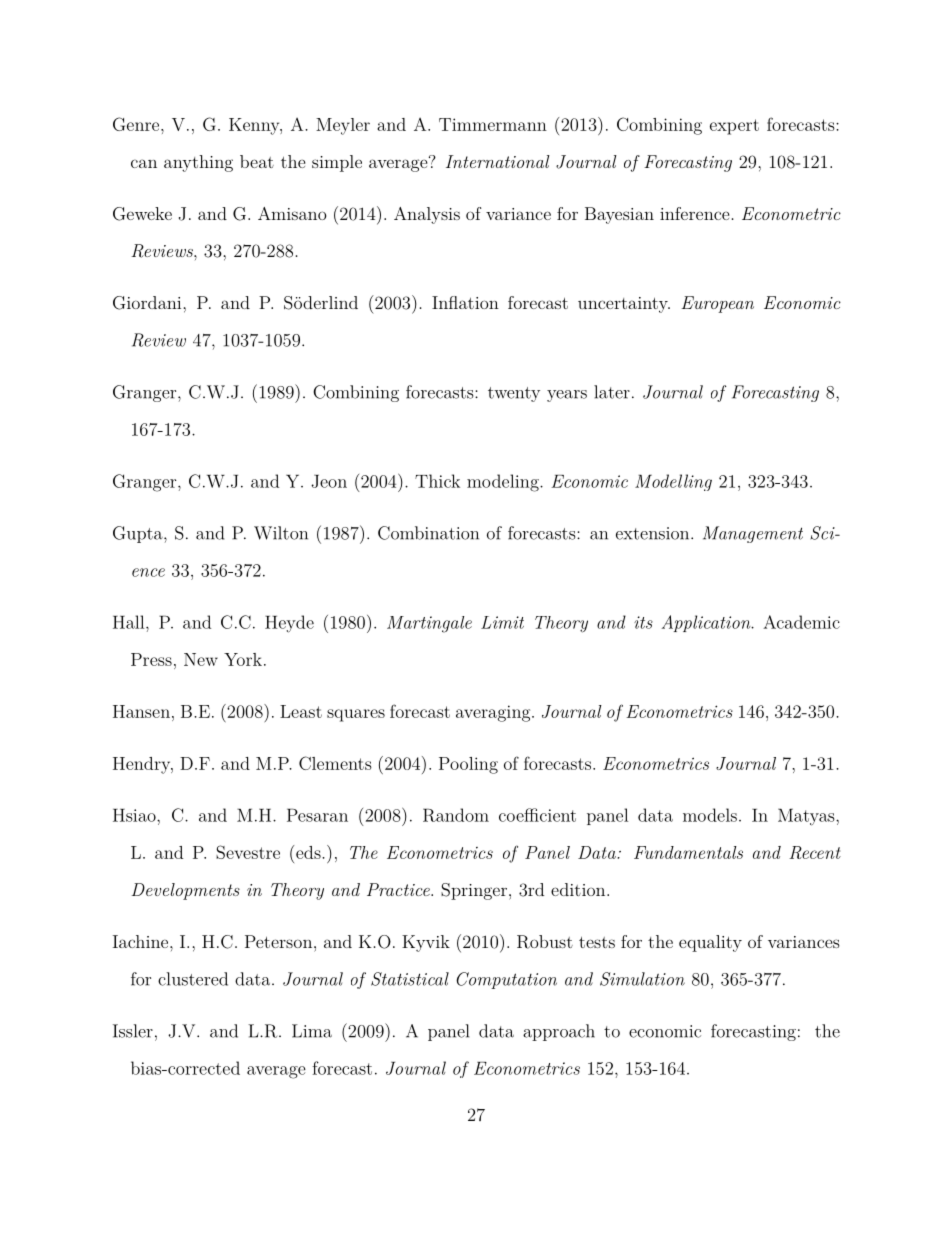  What do you see at coordinates (734, 127) in the document?
I see `expert` at bounding box center [734, 127].
